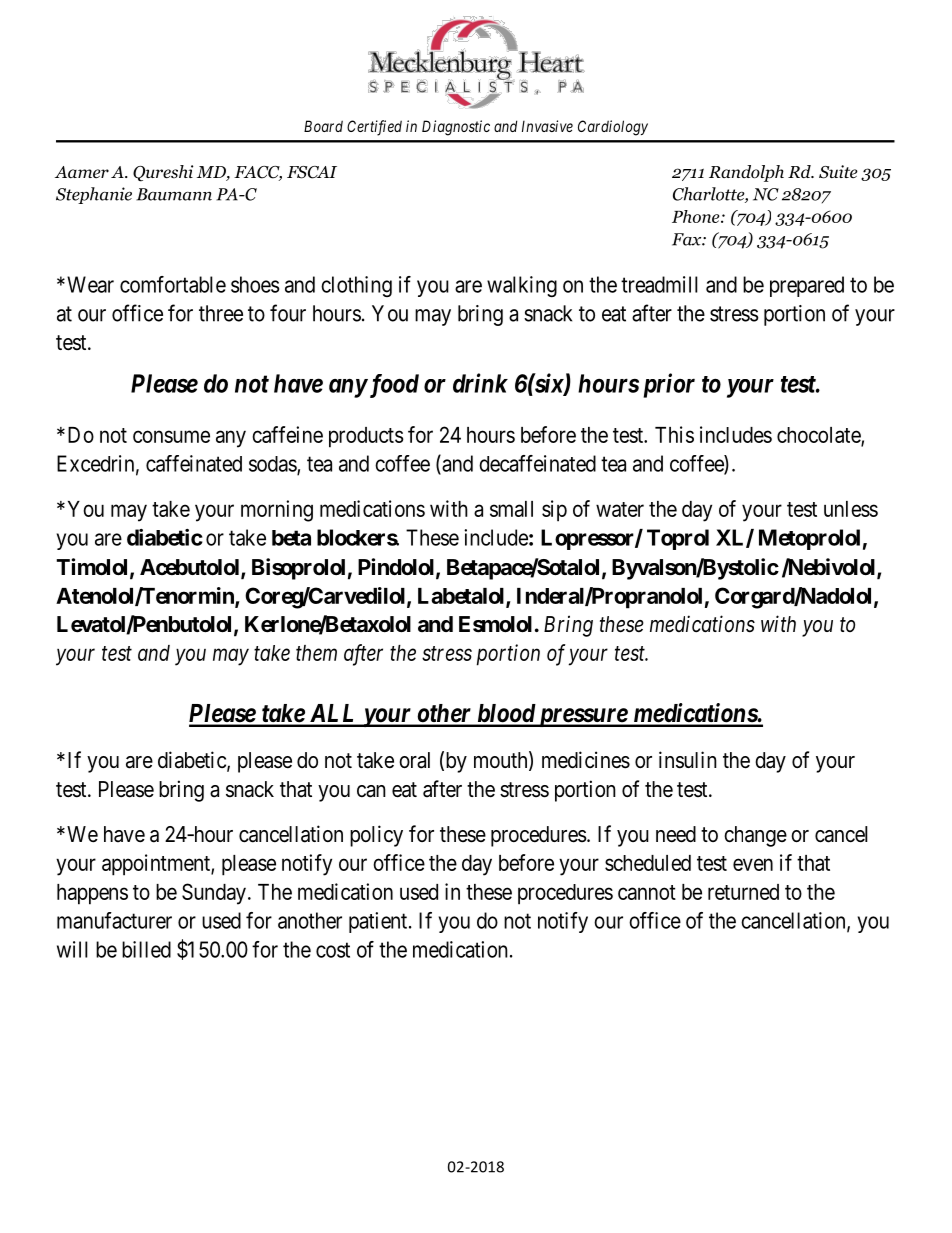  Describe the element at coordinates (174, 194) in the document. I see `Baumann` at that location.
